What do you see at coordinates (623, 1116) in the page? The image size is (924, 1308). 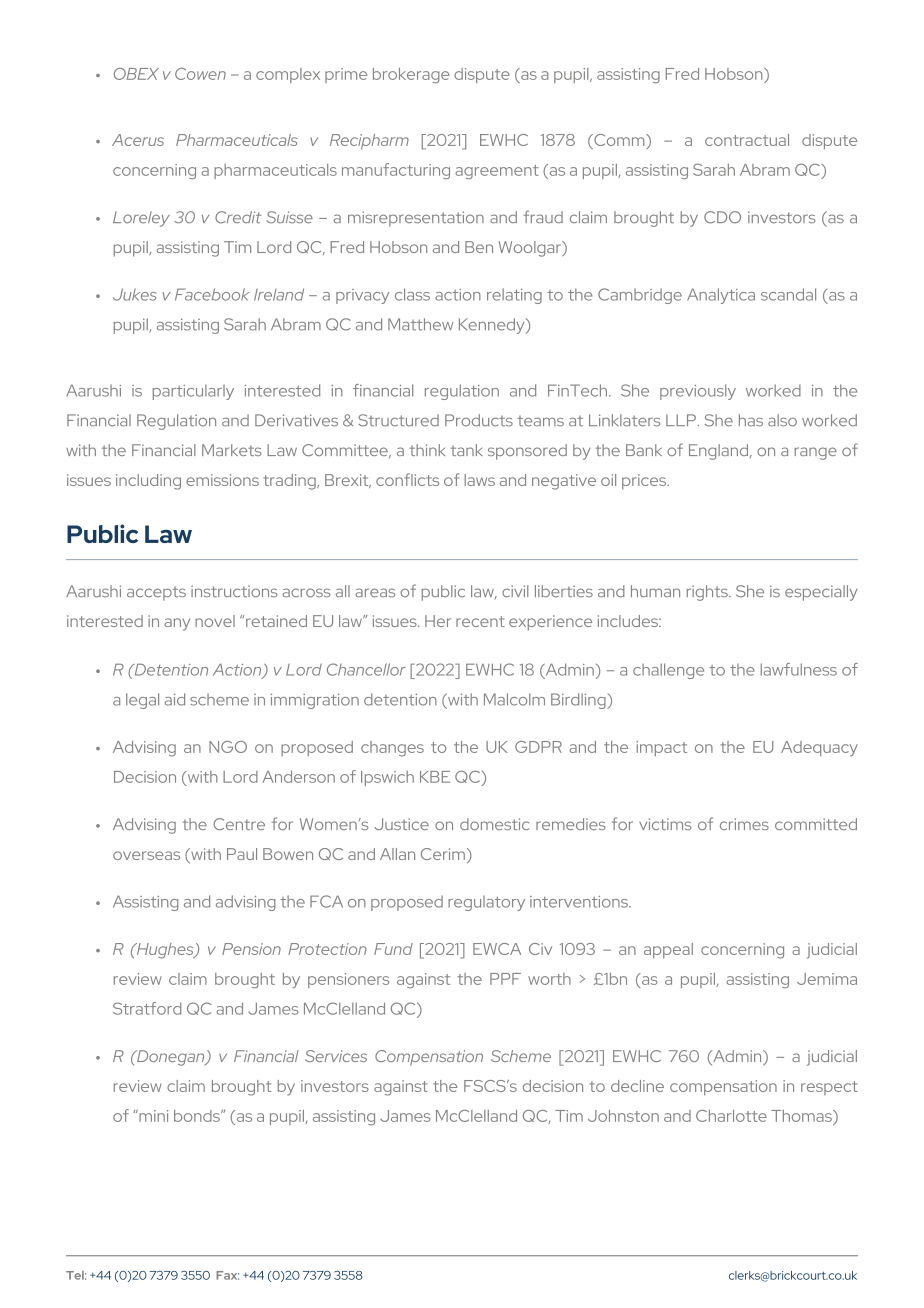 I see `Johnston` at bounding box center [623, 1116].
